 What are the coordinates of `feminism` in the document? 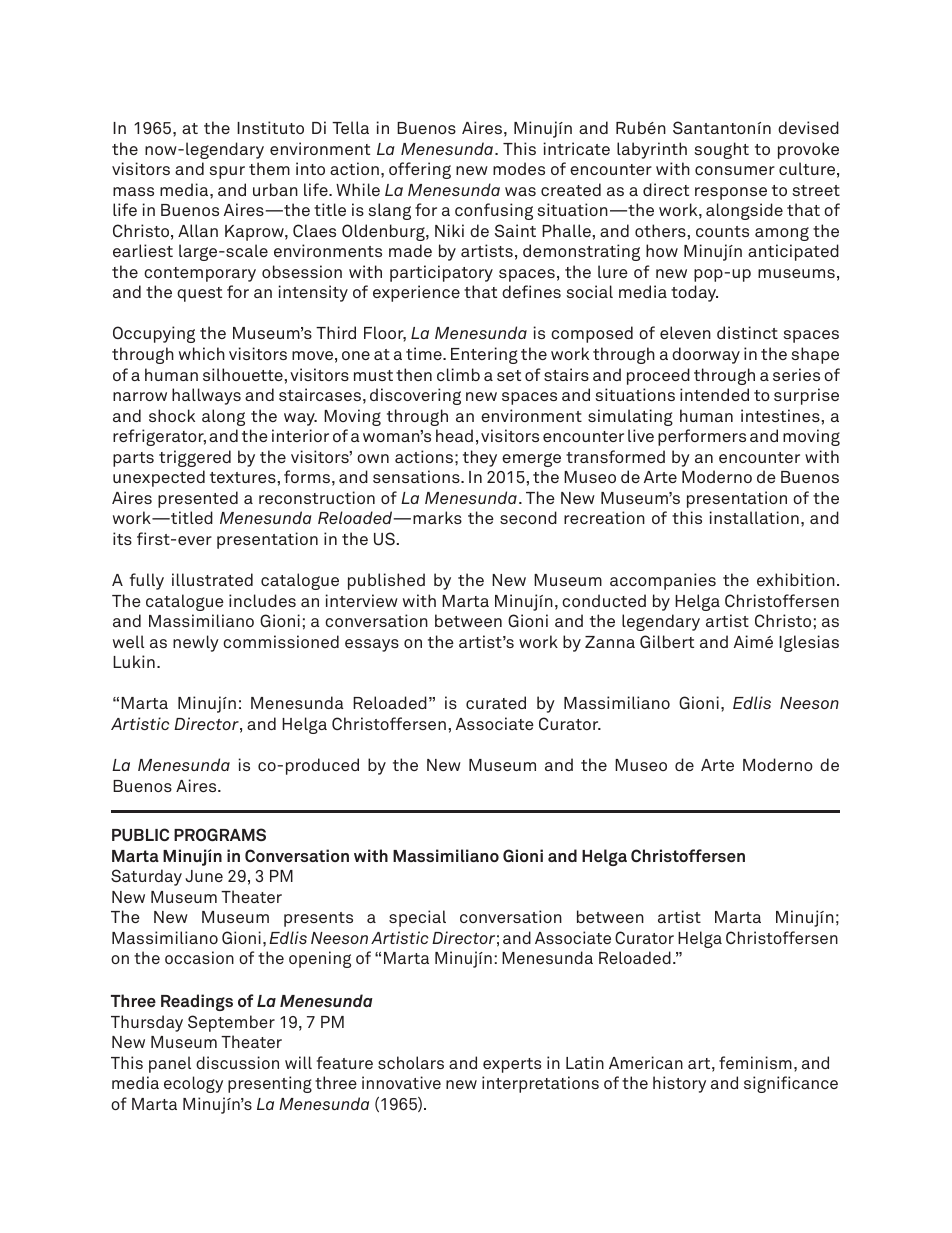 It's located at (755, 1062).
